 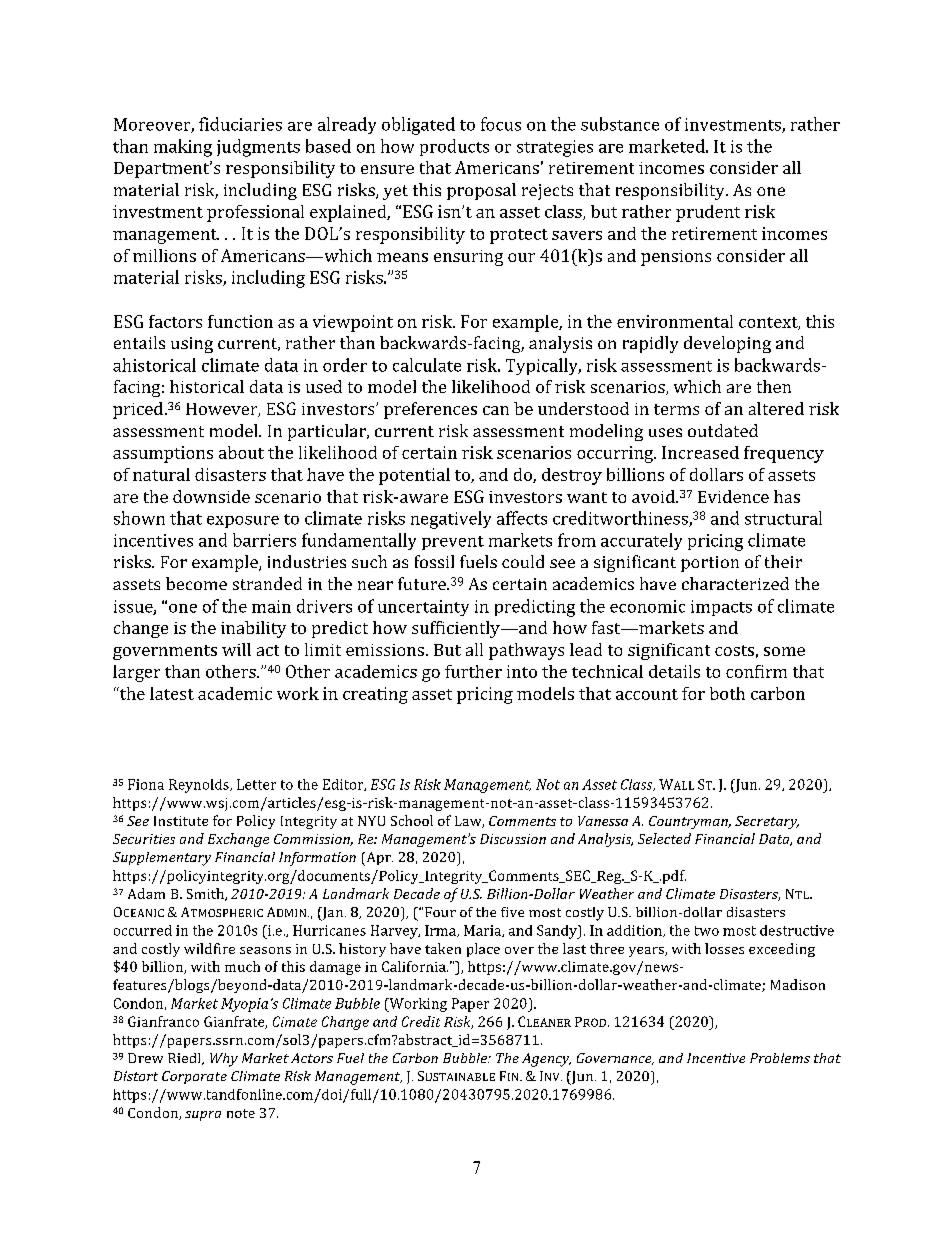 What do you see at coordinates (183, 148) in the screenshot?
I see `making` at bounding box center [183, 148].
